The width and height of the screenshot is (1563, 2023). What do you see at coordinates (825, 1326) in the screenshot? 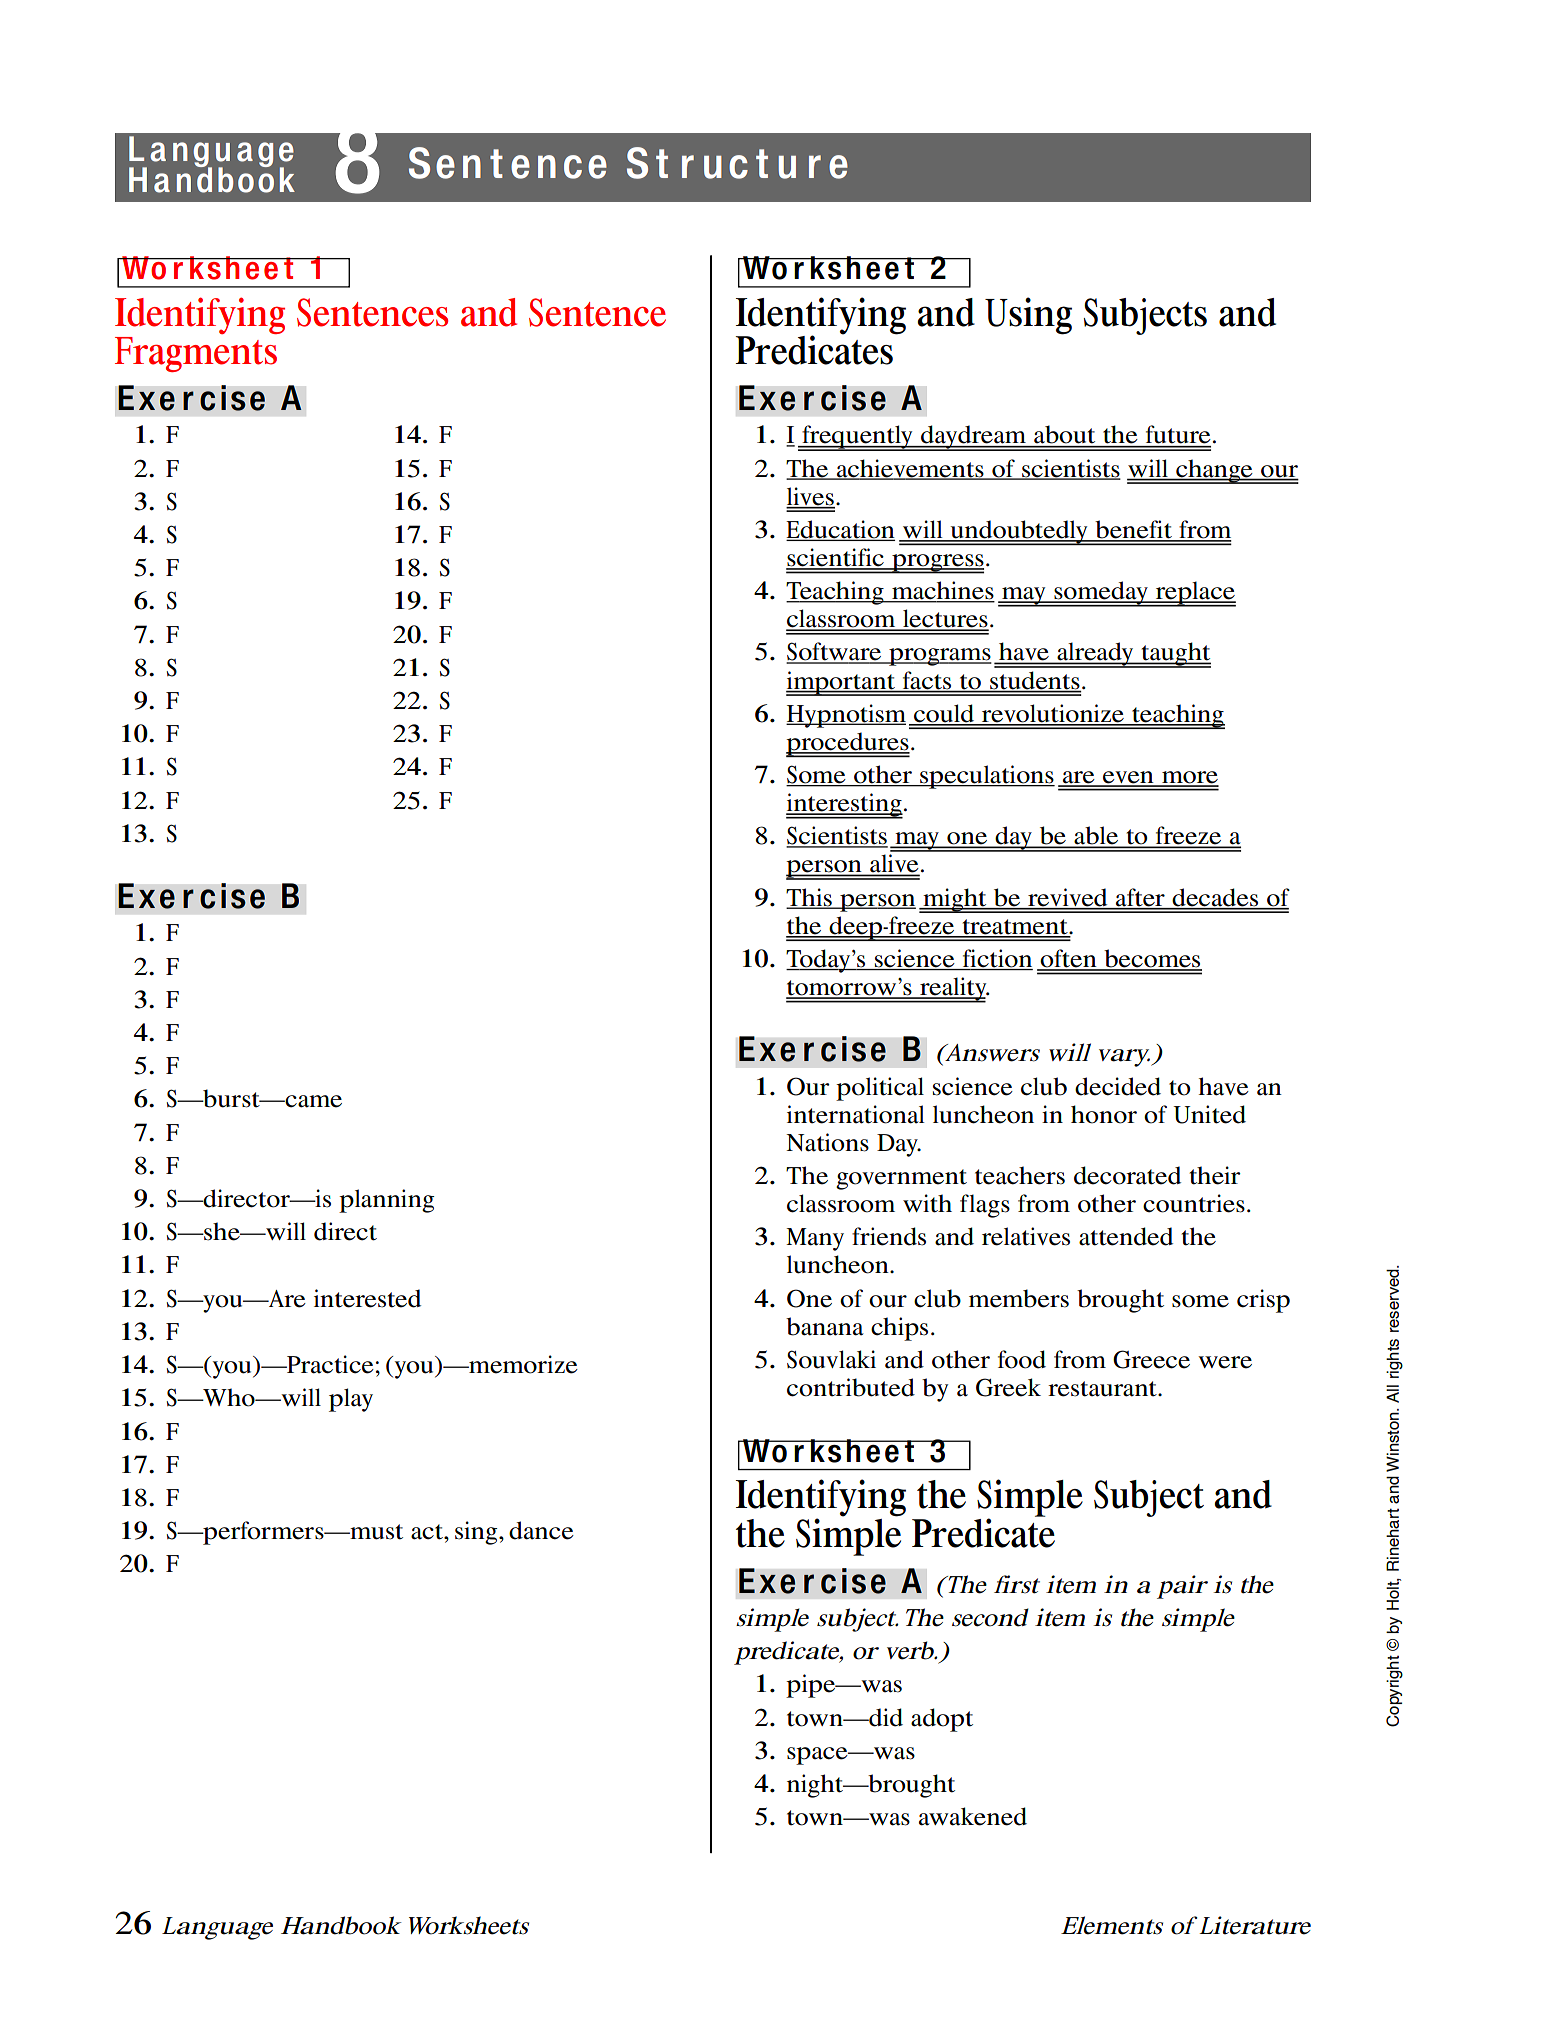
I see `banana` at bounding box center [825, 1326].
